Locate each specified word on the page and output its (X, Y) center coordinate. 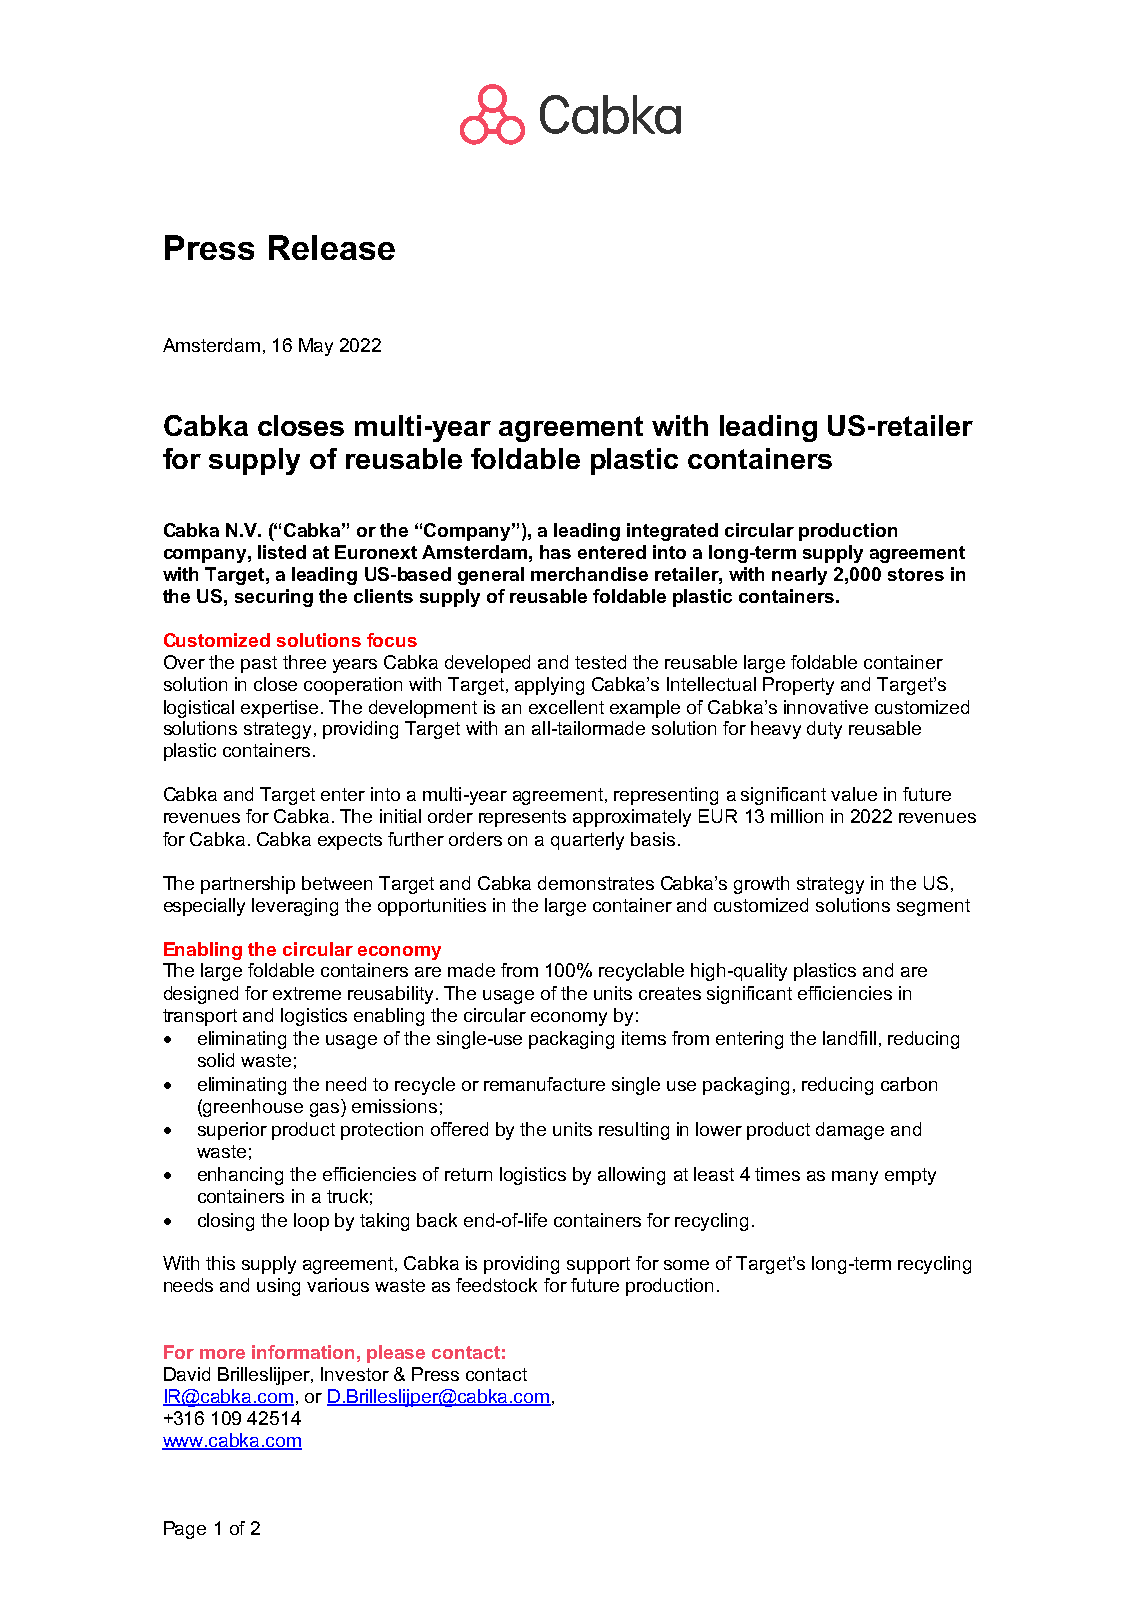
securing (274, 598)
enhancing (240, 1176)
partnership (248, 885)
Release (332, 247)
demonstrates (596, 883)
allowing (631, 1176)
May (316, 347)
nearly (799, 576)
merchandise (589, 574)
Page (185, 1530)
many (855, 1178)
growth (761, 885)
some (686, 1265)
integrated (672, 532)
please (396, 1354)
